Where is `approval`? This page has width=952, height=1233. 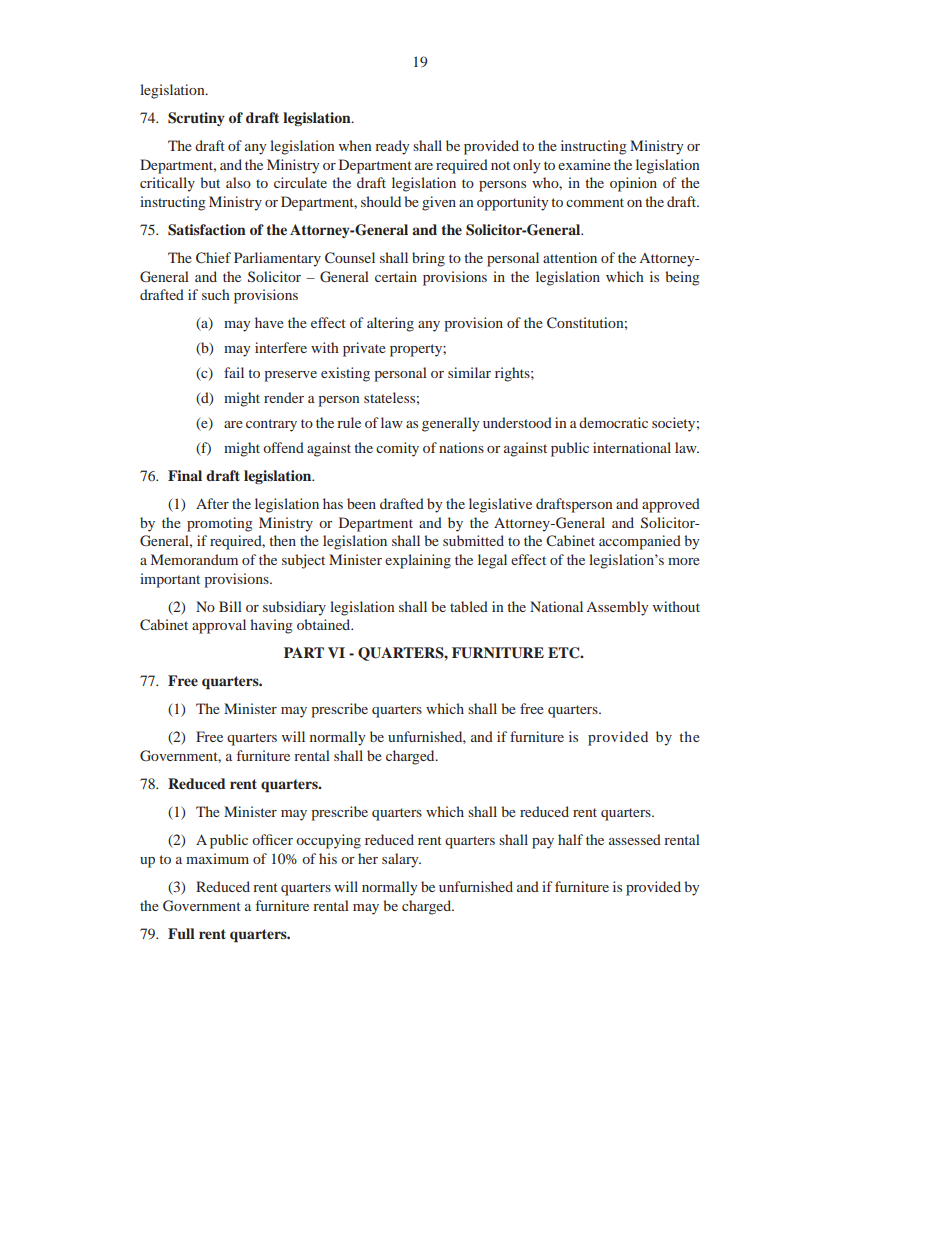 approval is located at coordinates (219, 626).
